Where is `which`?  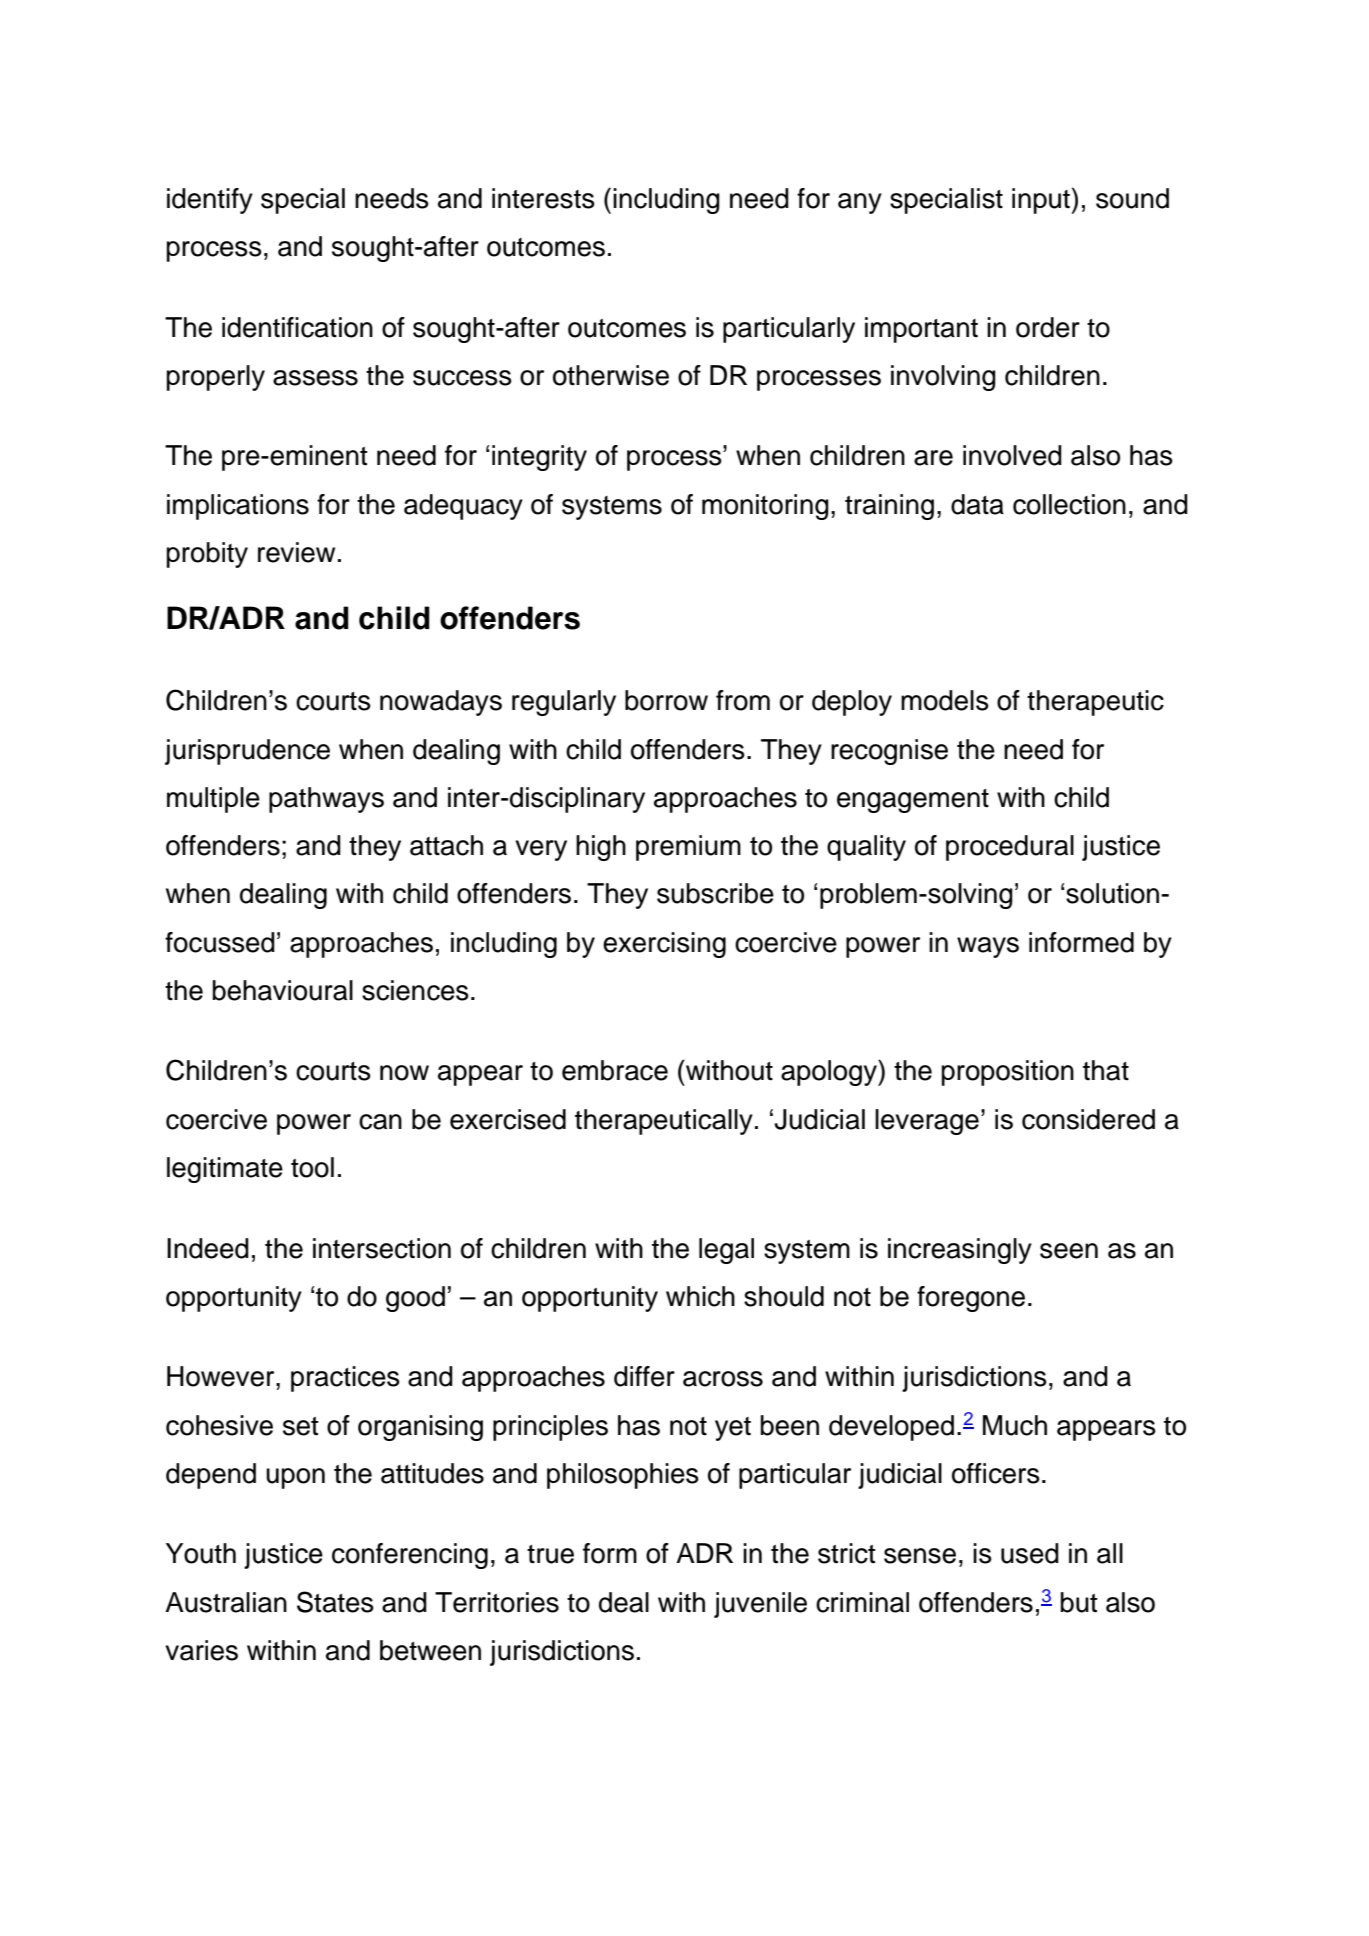 which is located at coordinates (700, 1296).
